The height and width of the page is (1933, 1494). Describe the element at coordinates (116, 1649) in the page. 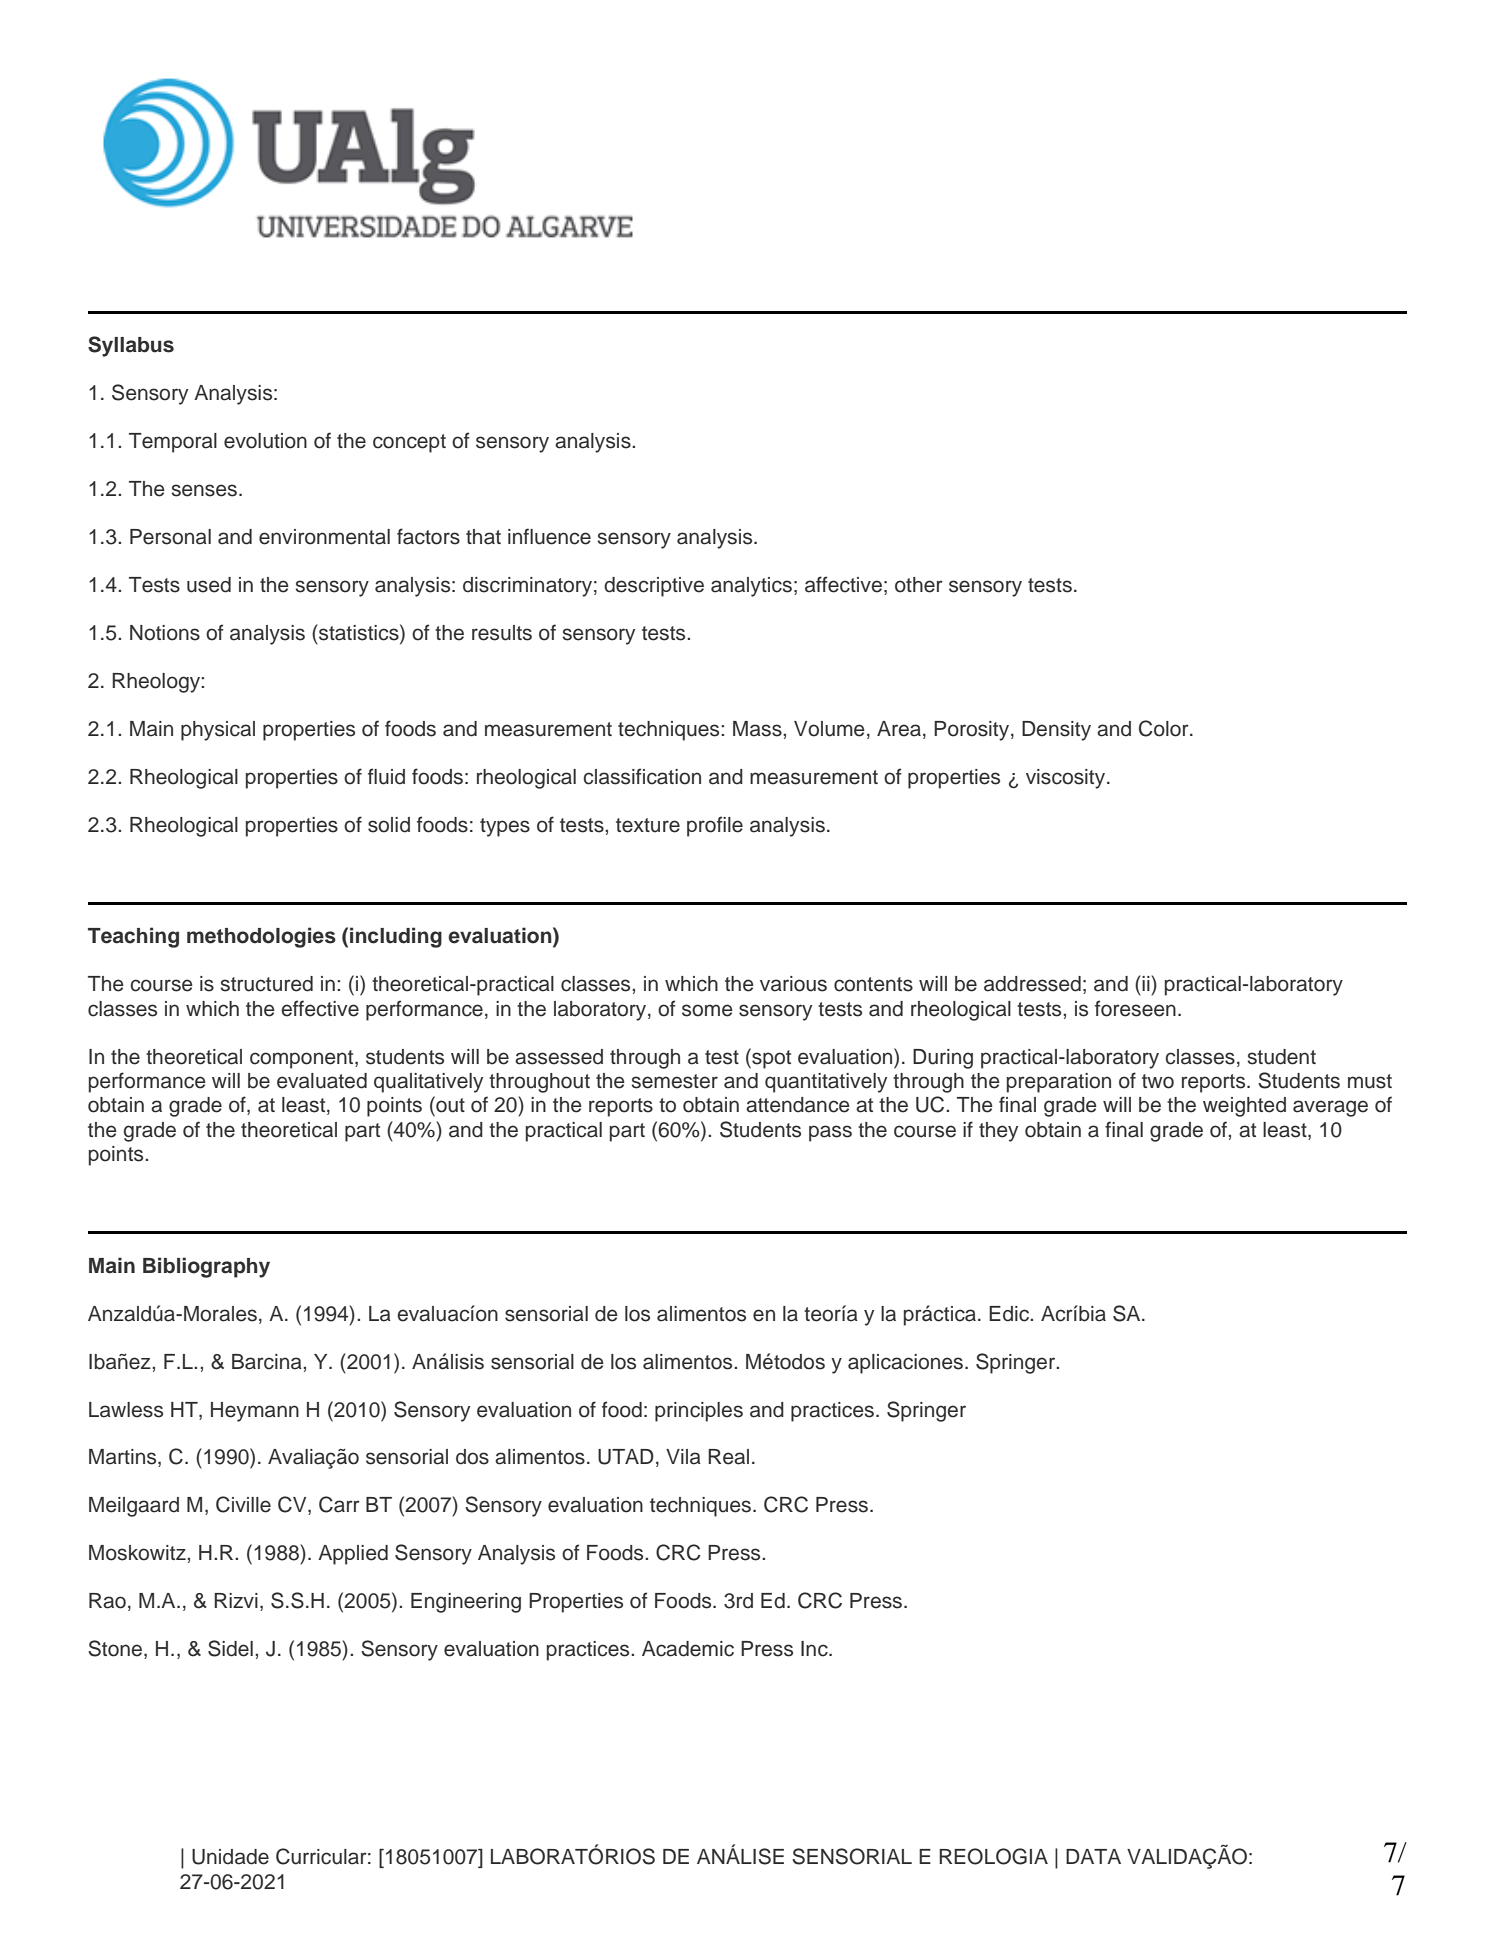

I see `Stone` at that location.
